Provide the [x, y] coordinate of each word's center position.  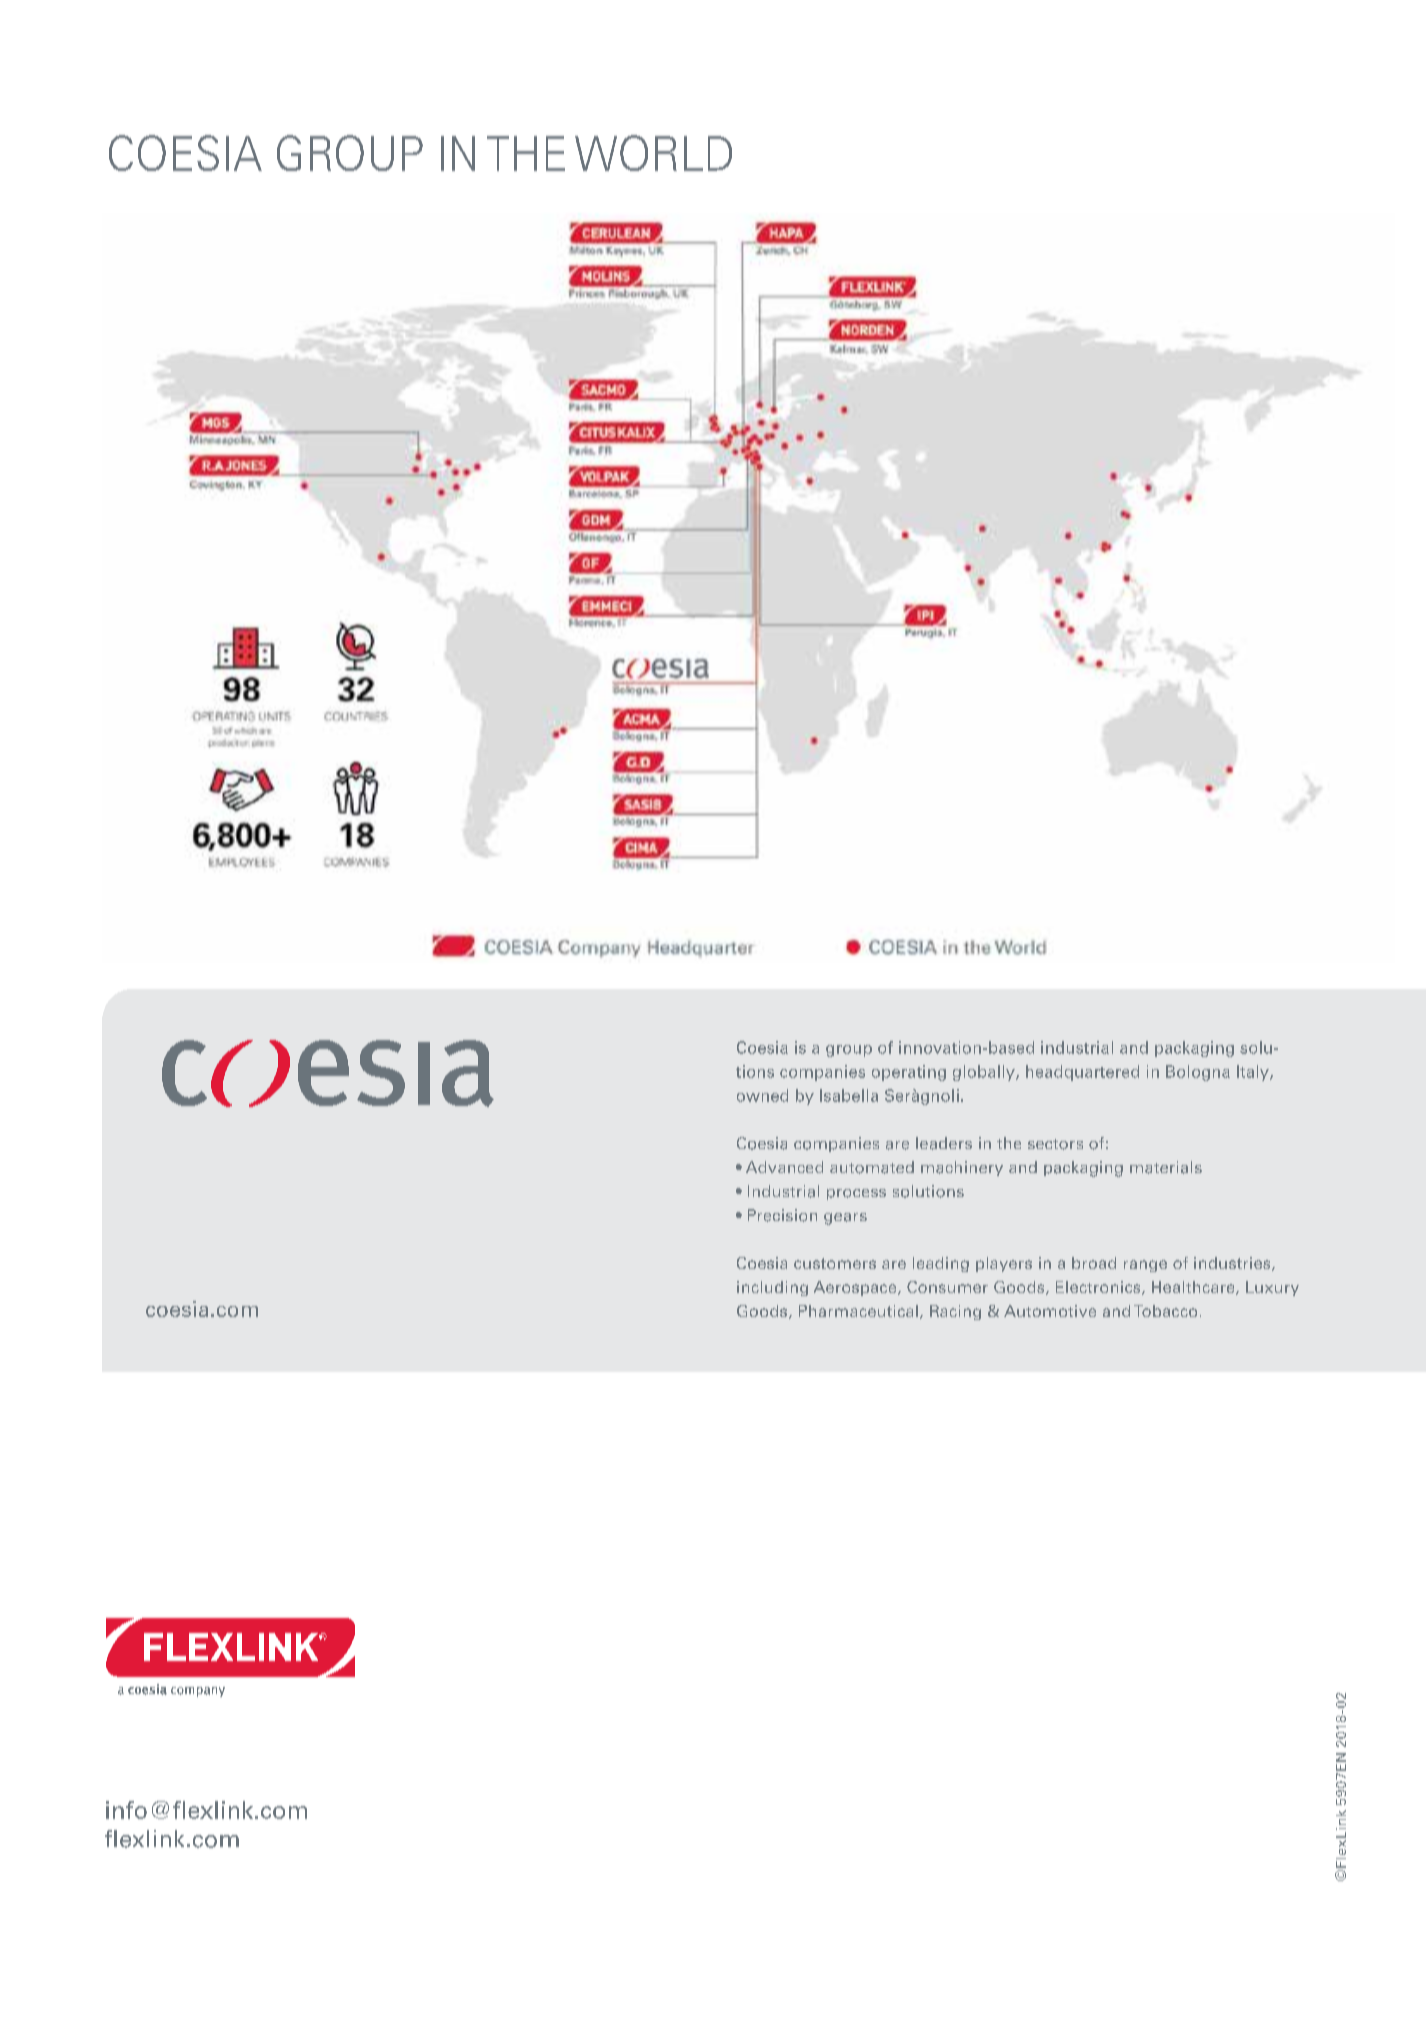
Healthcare [1194, 1288]
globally [985, 1073]
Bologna [1198, 1073]
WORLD [653, 153]
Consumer [947, 1287]
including [772, 1288]
